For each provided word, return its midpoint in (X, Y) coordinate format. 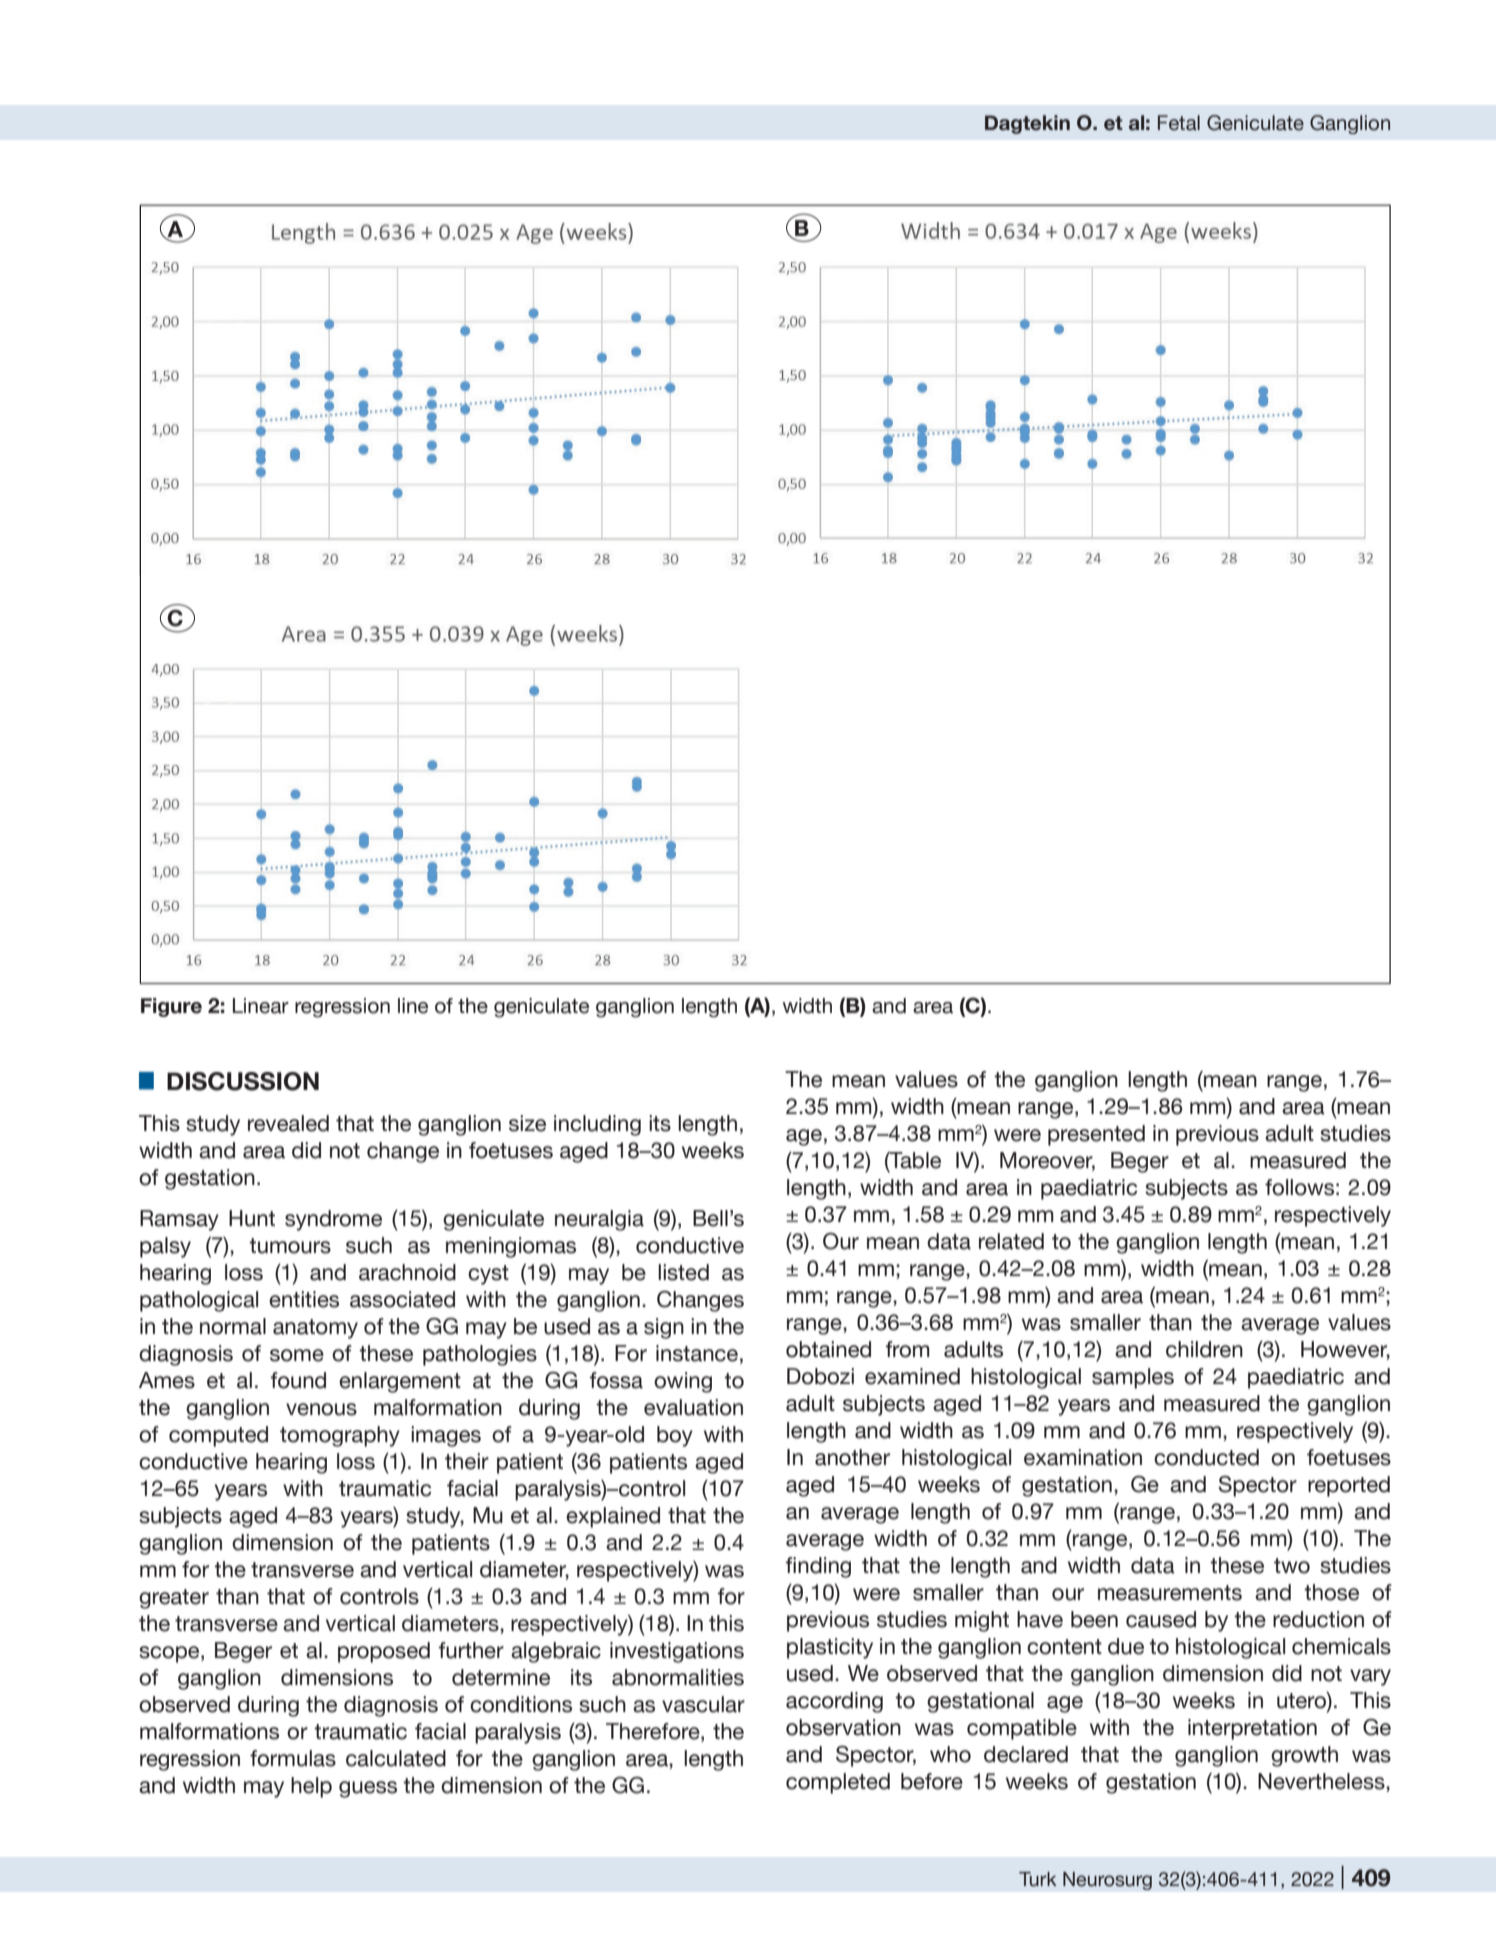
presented (1096, 1135)
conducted (1206, 1457)
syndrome (333, 1220)
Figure (171, 1007)
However (1345, 1350)
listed (683, 1272)
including (597, 1125)
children (1204, 1349)
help (311, 1787)
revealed (288, 1123)
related (1011, 1241)
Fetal (1179, 123)
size (527, 1123)
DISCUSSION (243, 1081)
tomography (340, 1436)
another (852, 1457)
